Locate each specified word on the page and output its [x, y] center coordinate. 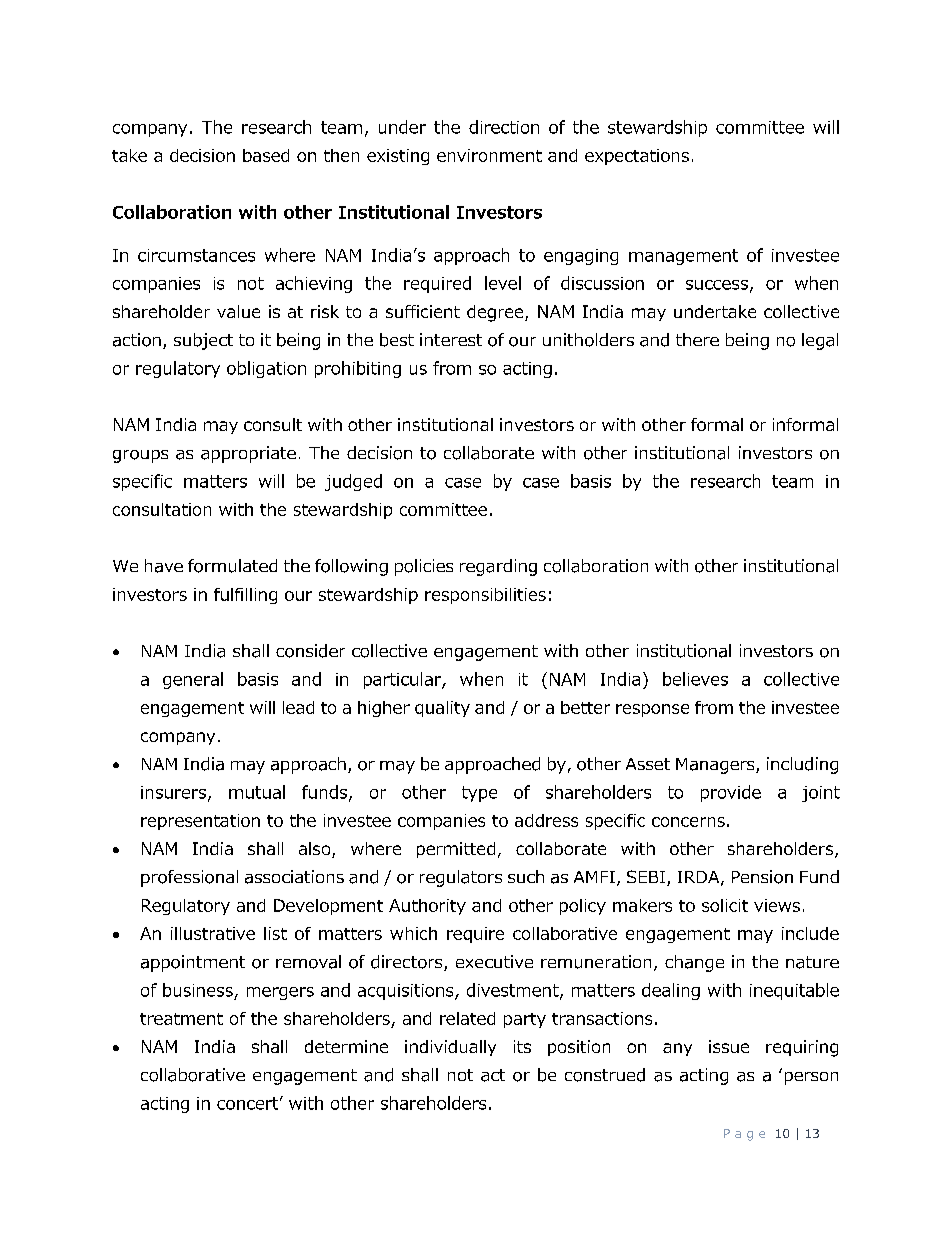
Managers [716, 766]
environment [489, 155]
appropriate [248, 454]
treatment [181, 1019]
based [266, 155]
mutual [257, 792]
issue [729, 1046]
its [522, 1046]
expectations [637, 157]
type [479, 794]
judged [353, 482]
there [697, 339]
